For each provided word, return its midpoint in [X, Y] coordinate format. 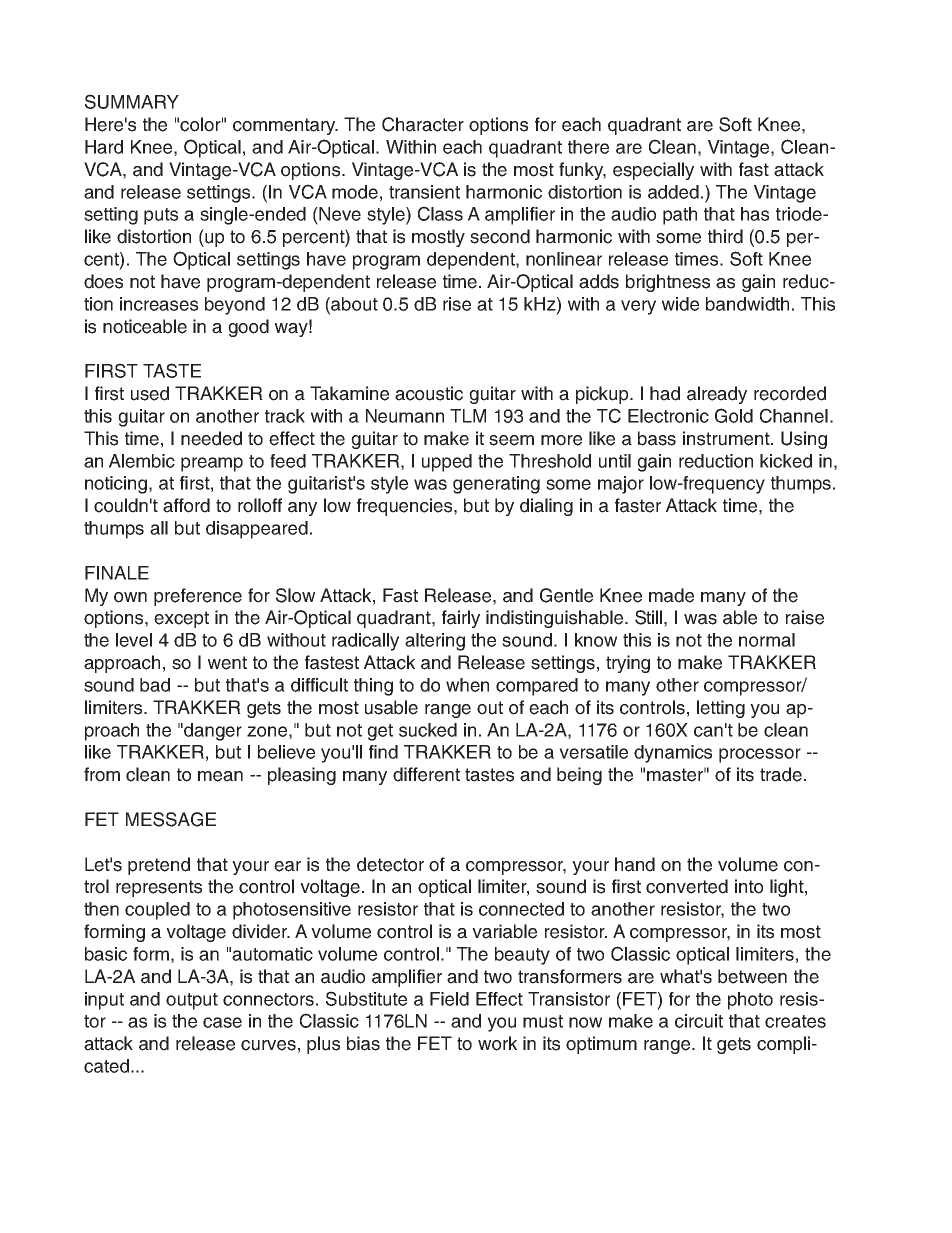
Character [423, 124]
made [671, 595]
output [192, 1001]
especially [653, 171]
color [201, 124]
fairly [461, 619]
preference [198, 597]
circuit [699, 1021]
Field [449, 999]
